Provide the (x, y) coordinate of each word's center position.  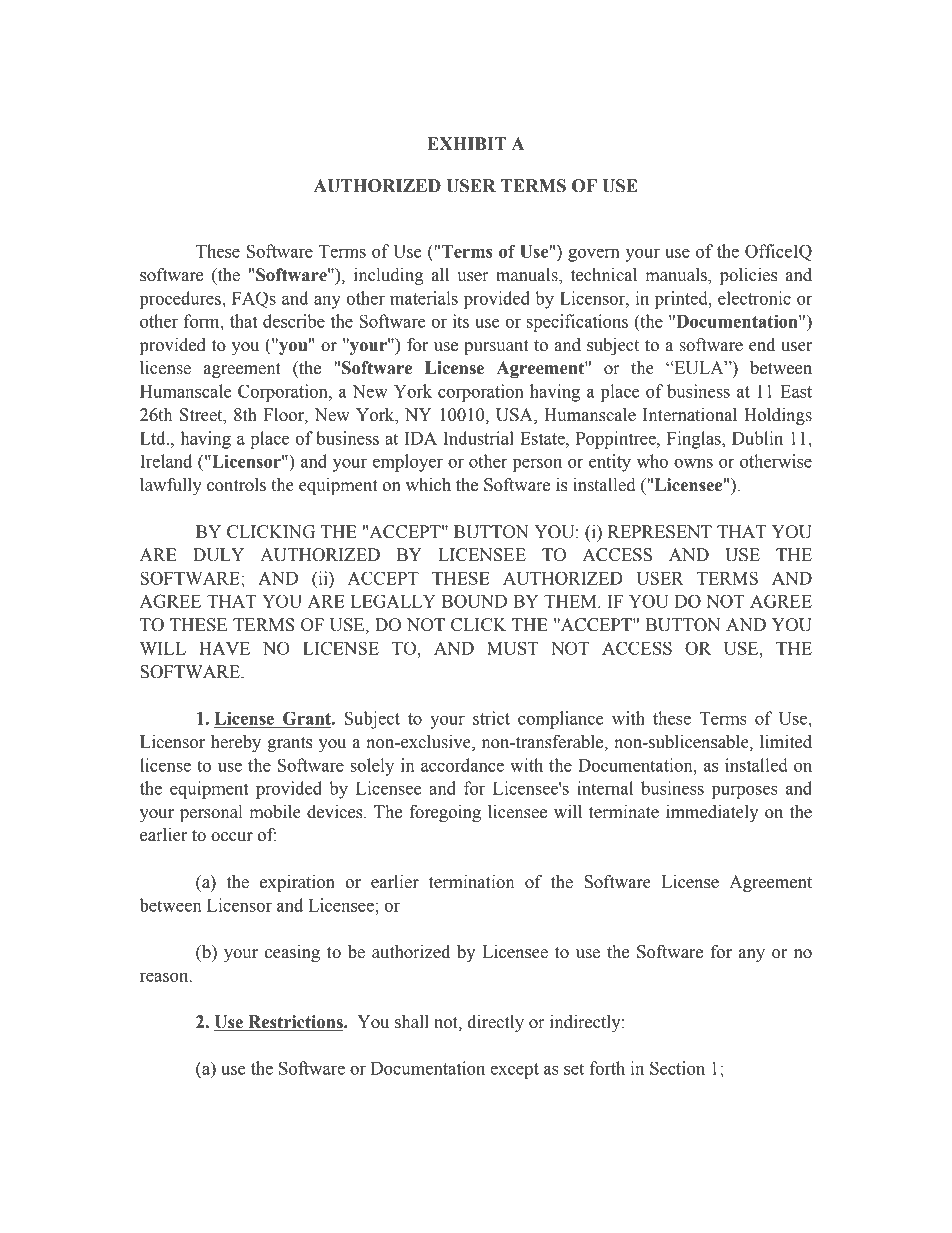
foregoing (445, 813)
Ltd (154, 438)
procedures (181, 300)
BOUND (474, 601)
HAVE (224, 648)
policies (748, 276)
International (690, 415)
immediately (712, 813)
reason (165, 977)
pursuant (496, 347)
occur (232, 837)
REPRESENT (660, 532)
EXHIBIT (466, 143)
